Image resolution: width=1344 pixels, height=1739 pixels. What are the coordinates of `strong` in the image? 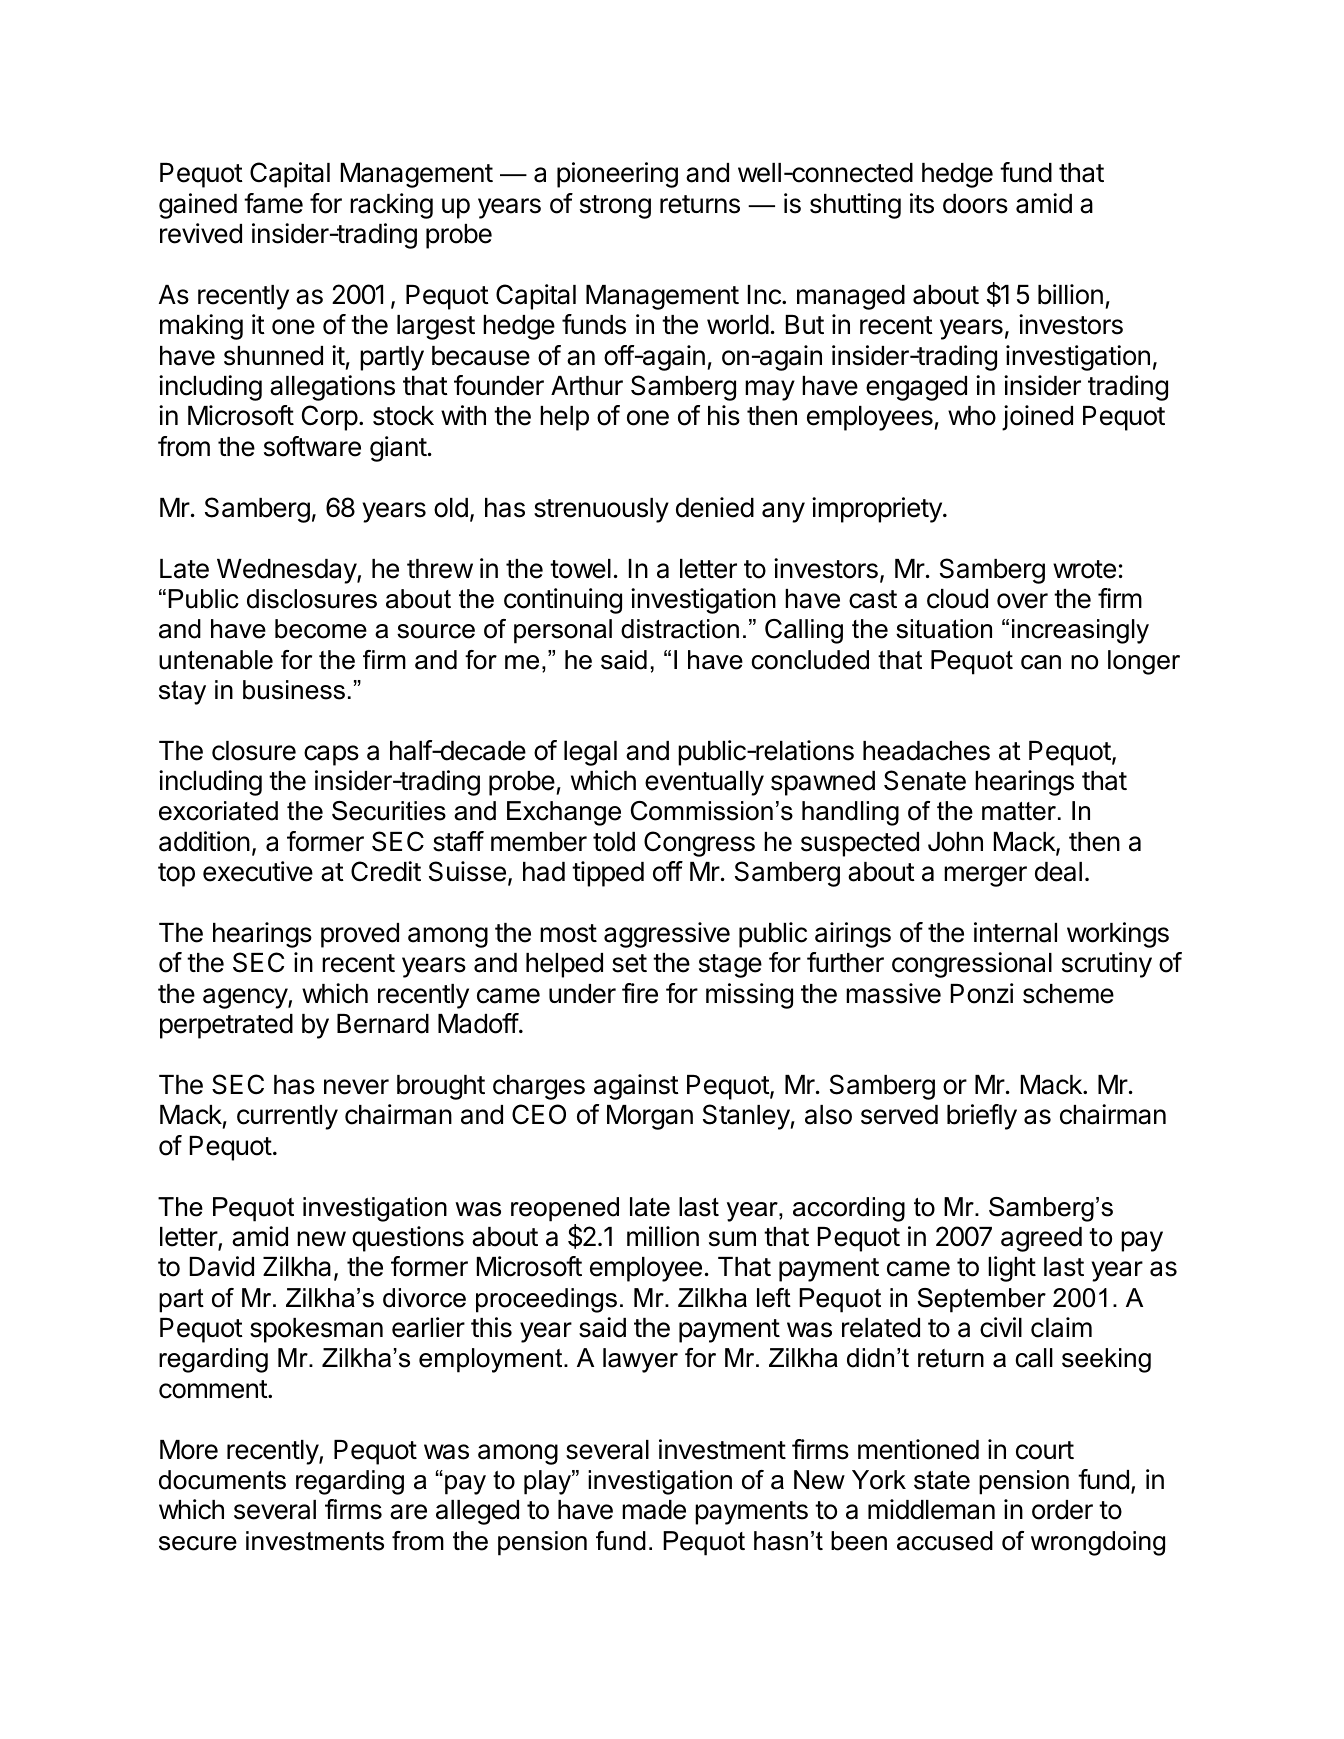 It's located at (615, 207).
